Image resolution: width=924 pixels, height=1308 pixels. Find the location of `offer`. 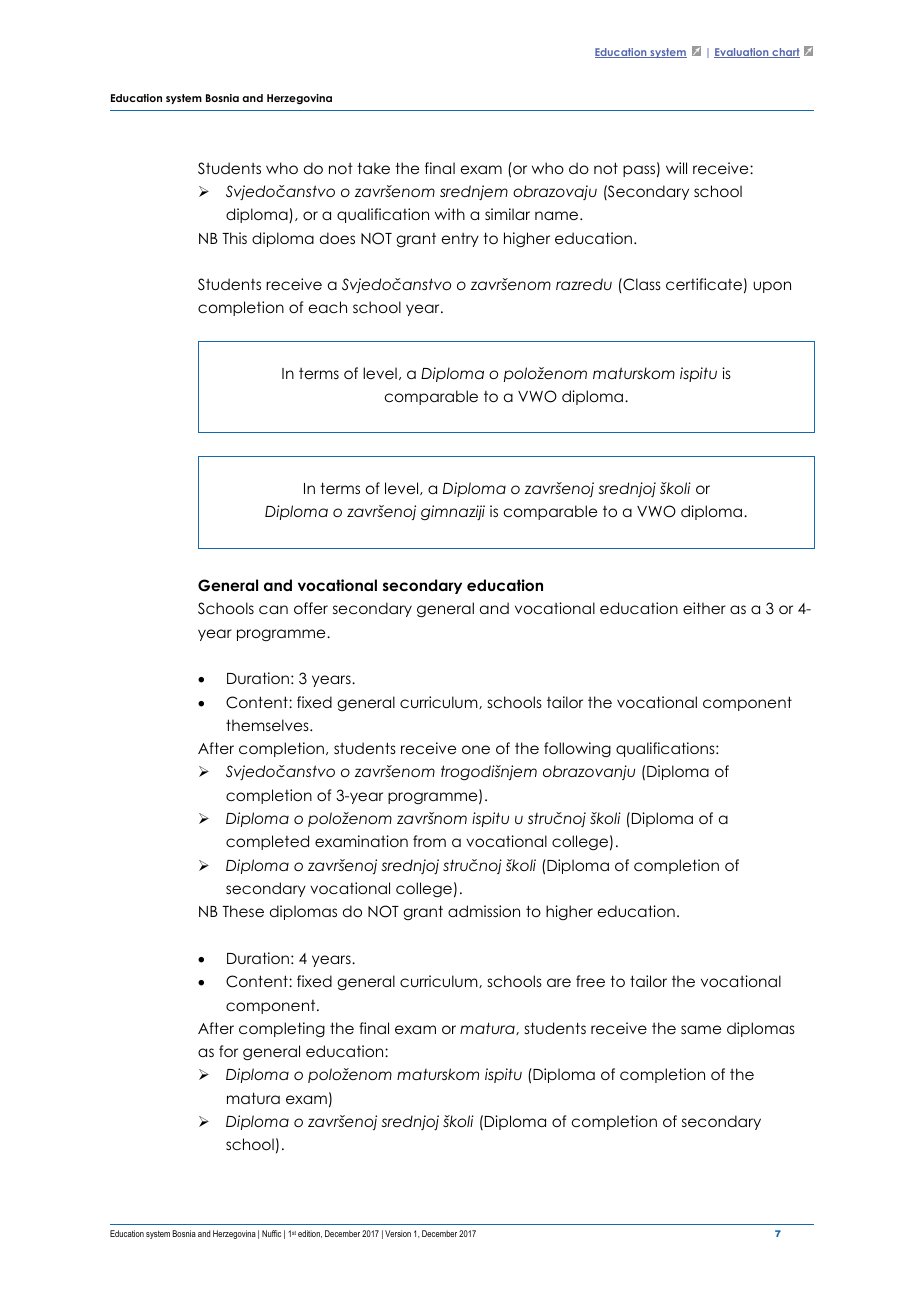

offer is located at coordinates (311, 608).
